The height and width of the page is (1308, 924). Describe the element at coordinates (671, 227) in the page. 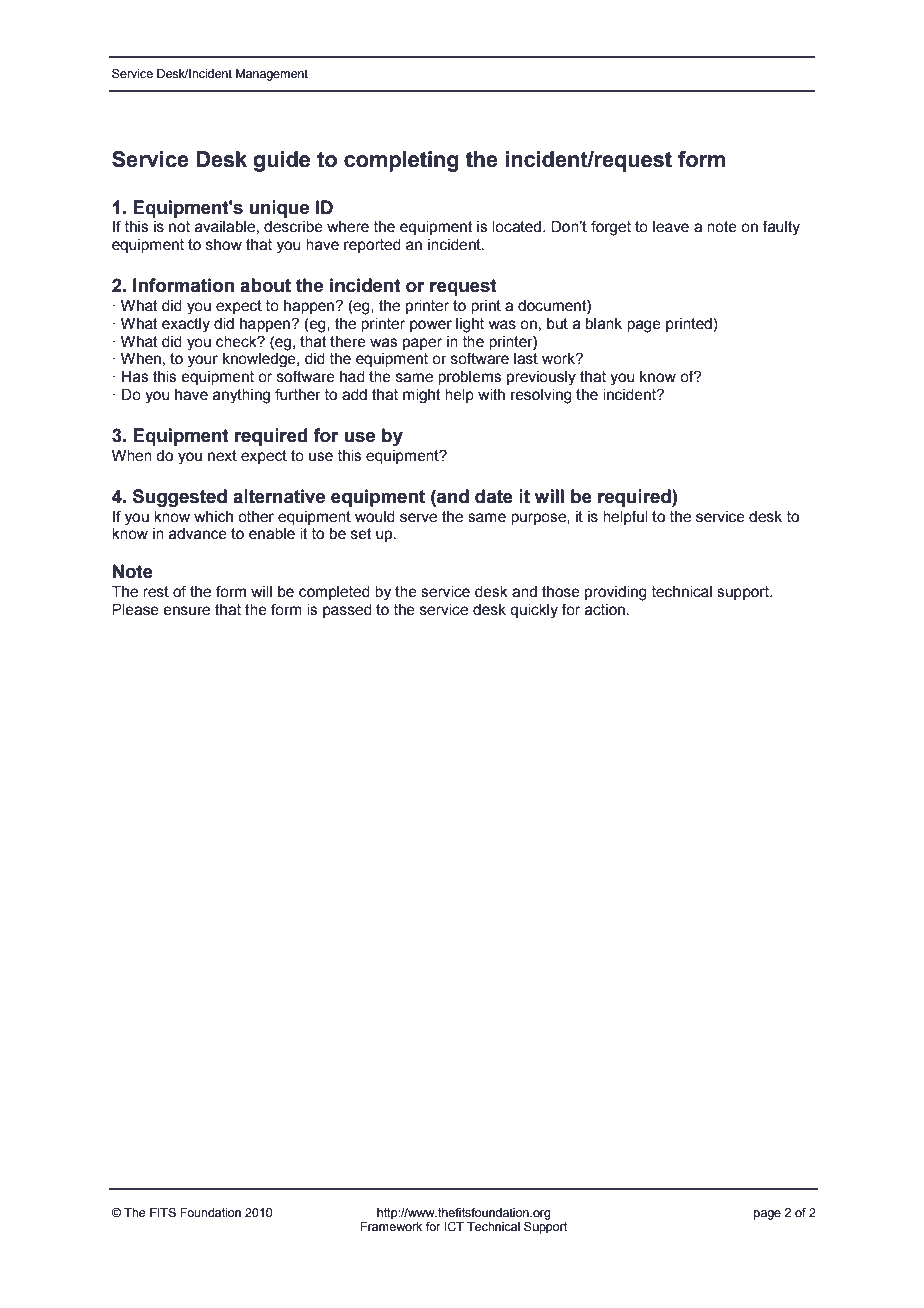

I see `leave` at that location.
